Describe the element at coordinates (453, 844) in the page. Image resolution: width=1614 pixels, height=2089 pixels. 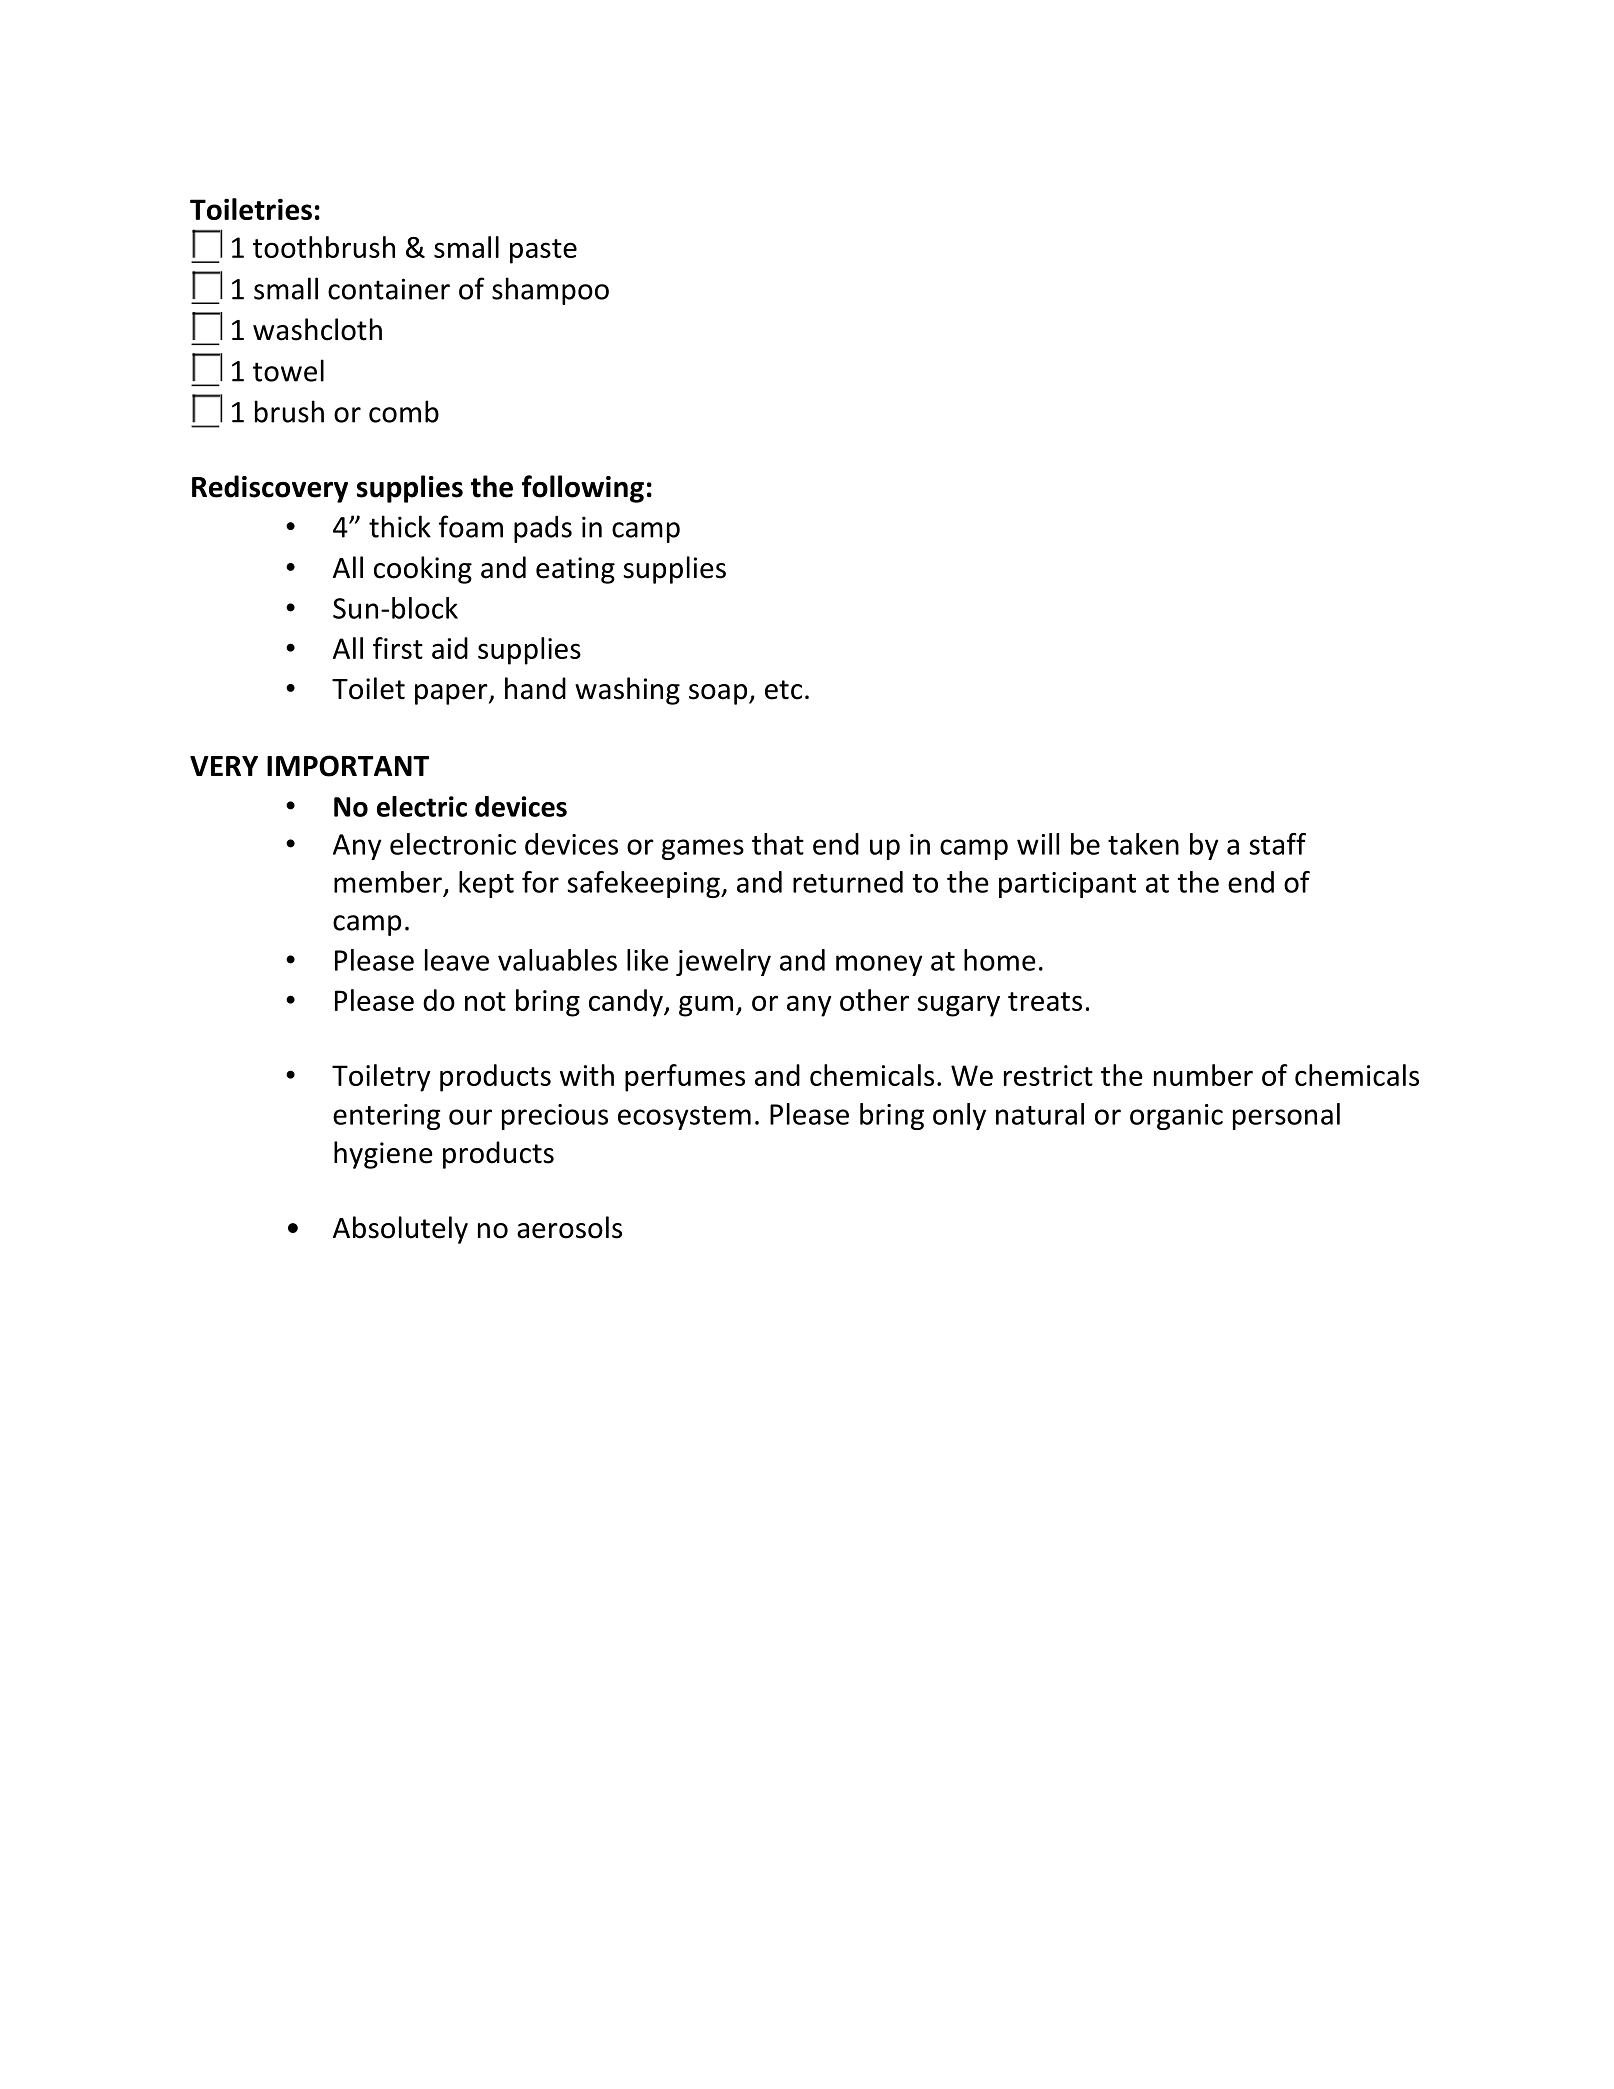
I see `electronic` at that location.
